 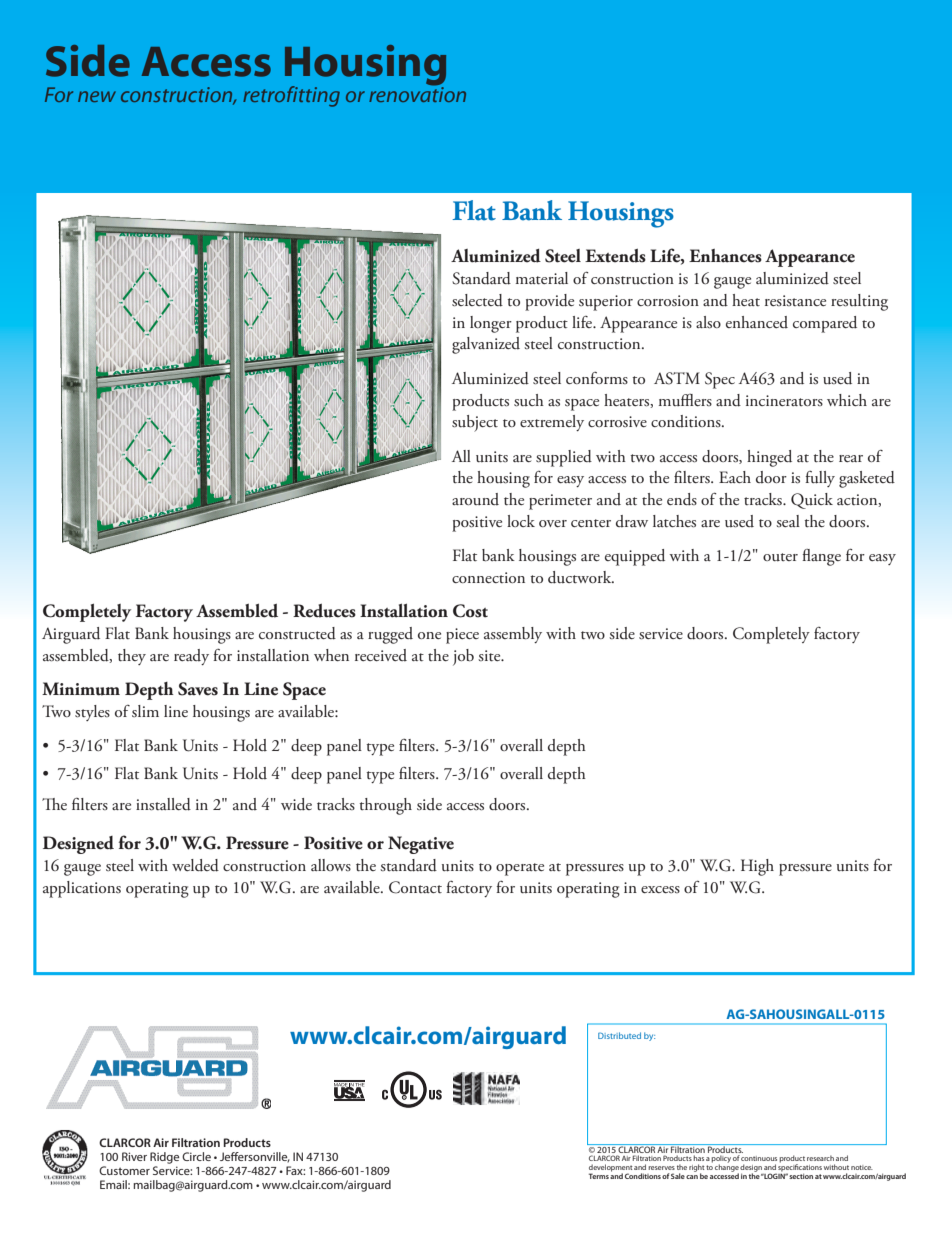 I want to click on renovation, so click(x=417, y=93).
